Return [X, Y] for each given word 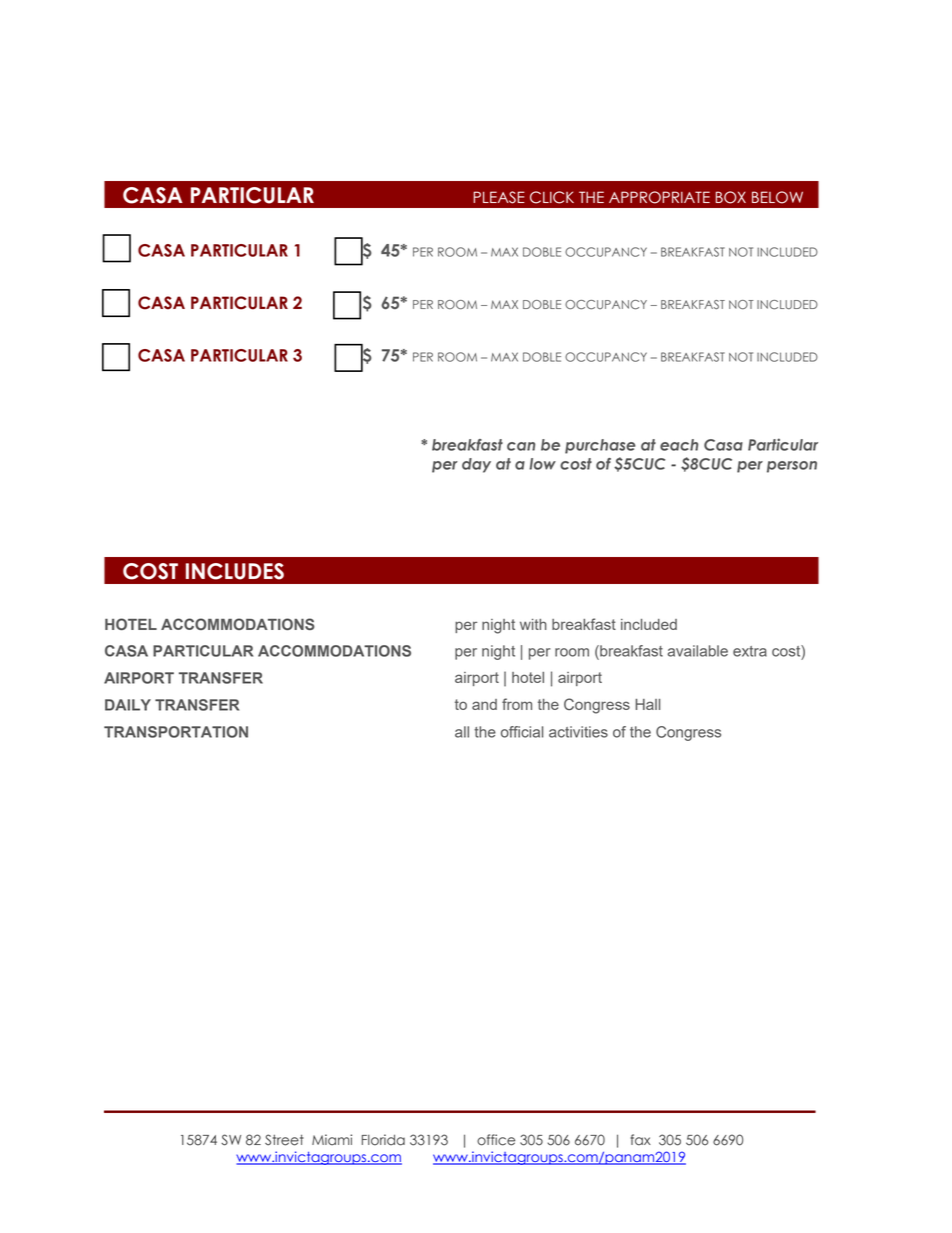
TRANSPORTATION [176, 732]
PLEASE [499, 197]
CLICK [552, 197]
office [496, 1140]
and [484, 704]
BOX [731, 197]
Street [284, 1140]
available [697, 651]
